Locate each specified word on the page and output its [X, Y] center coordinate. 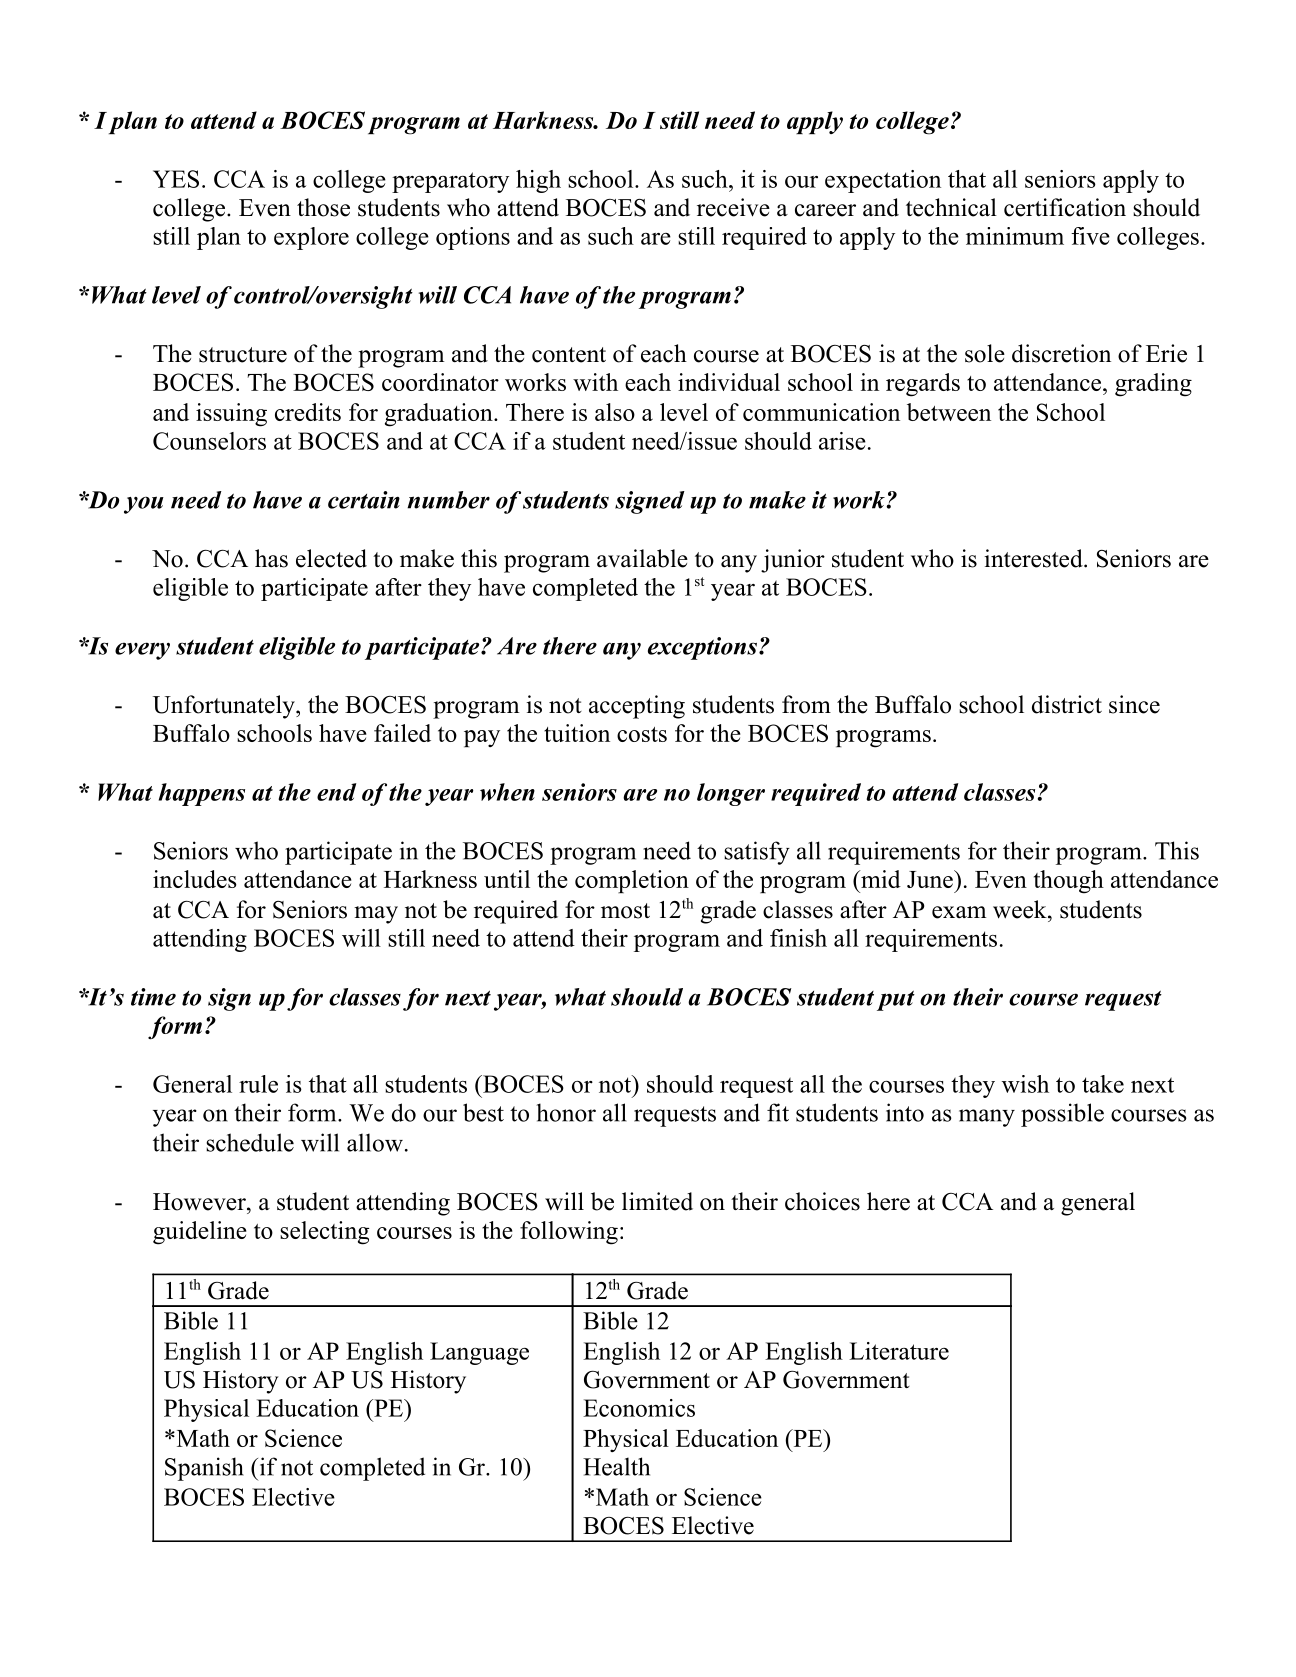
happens [202, 794]
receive [733, 207]
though [1069, 882]
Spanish [204, 1469]
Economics [639, 1408]
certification [1065, 207]
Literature [899, 1351]
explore [311, 238]
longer [731, 794]
